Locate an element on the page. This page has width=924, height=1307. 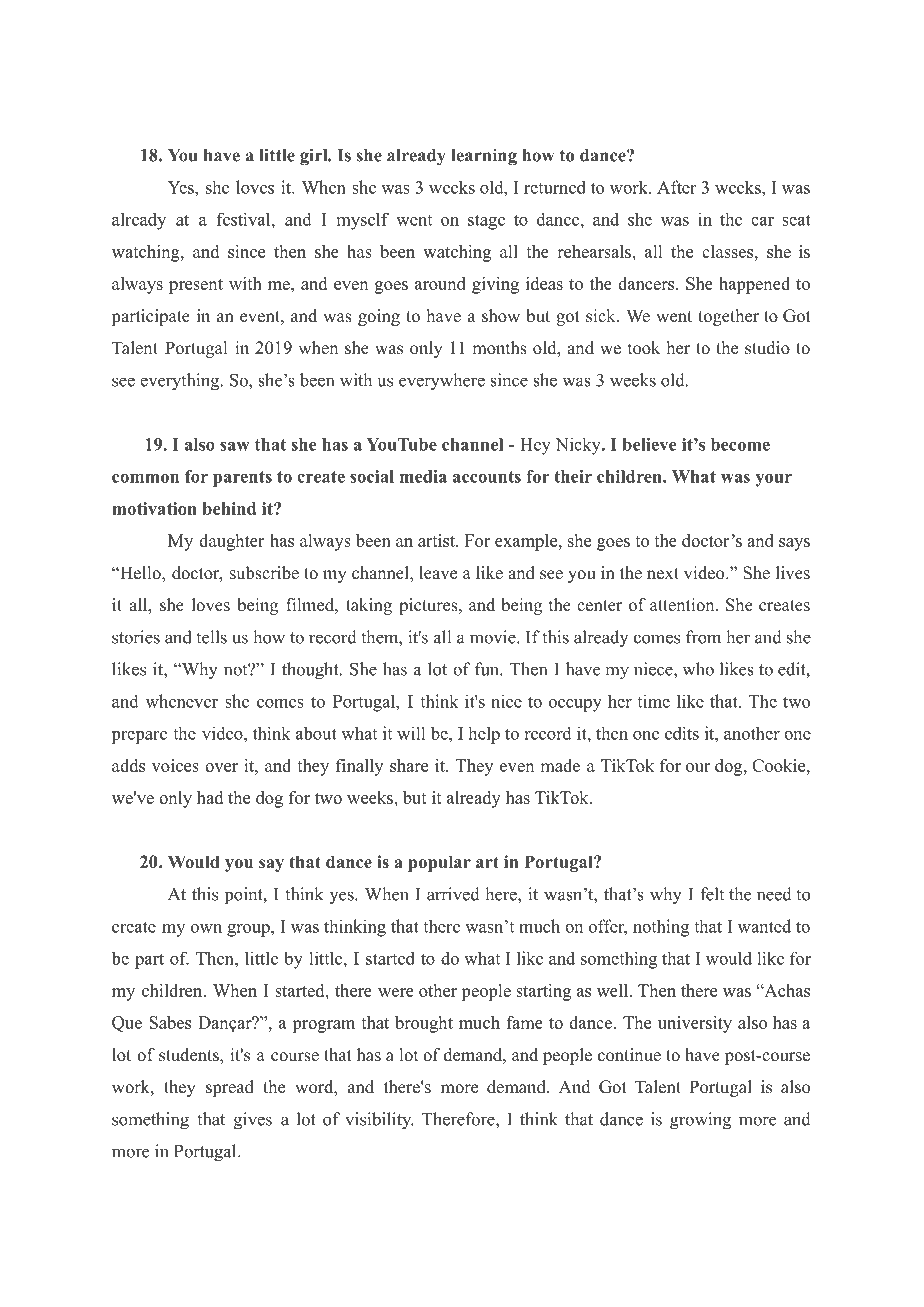
spread is located at coordinates (230, 1088).
